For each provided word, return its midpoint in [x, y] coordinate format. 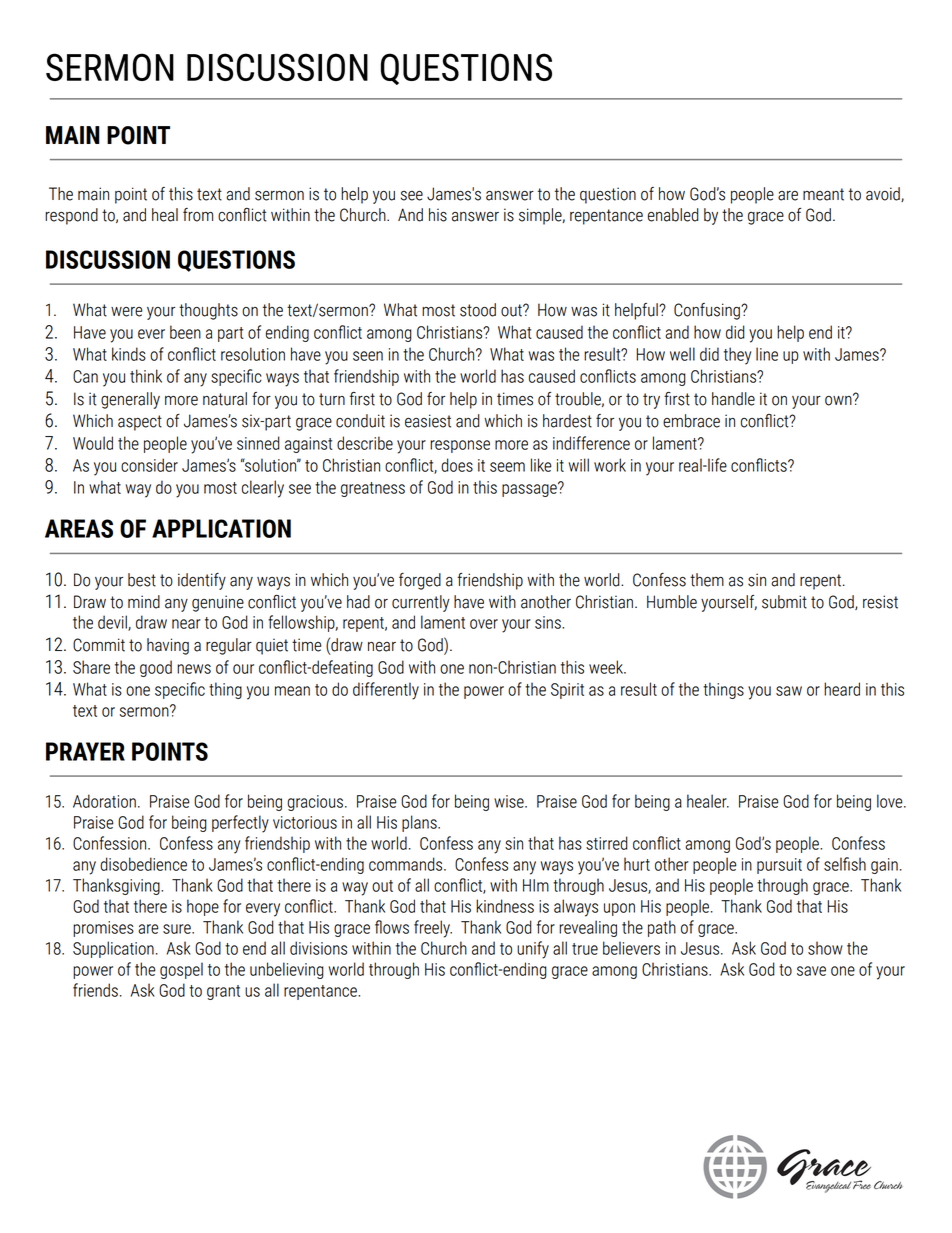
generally [130, 400]
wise [510, 801]
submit [784, 602]
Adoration [104, 801]
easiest [428, 421]
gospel [181, 970]
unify [533, 950]
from [198, 215]
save [811, 971]
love [891, 801]
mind [144, 602]
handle [733, 399]
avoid [884, 194]
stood [478, 310]
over [484, 624]
